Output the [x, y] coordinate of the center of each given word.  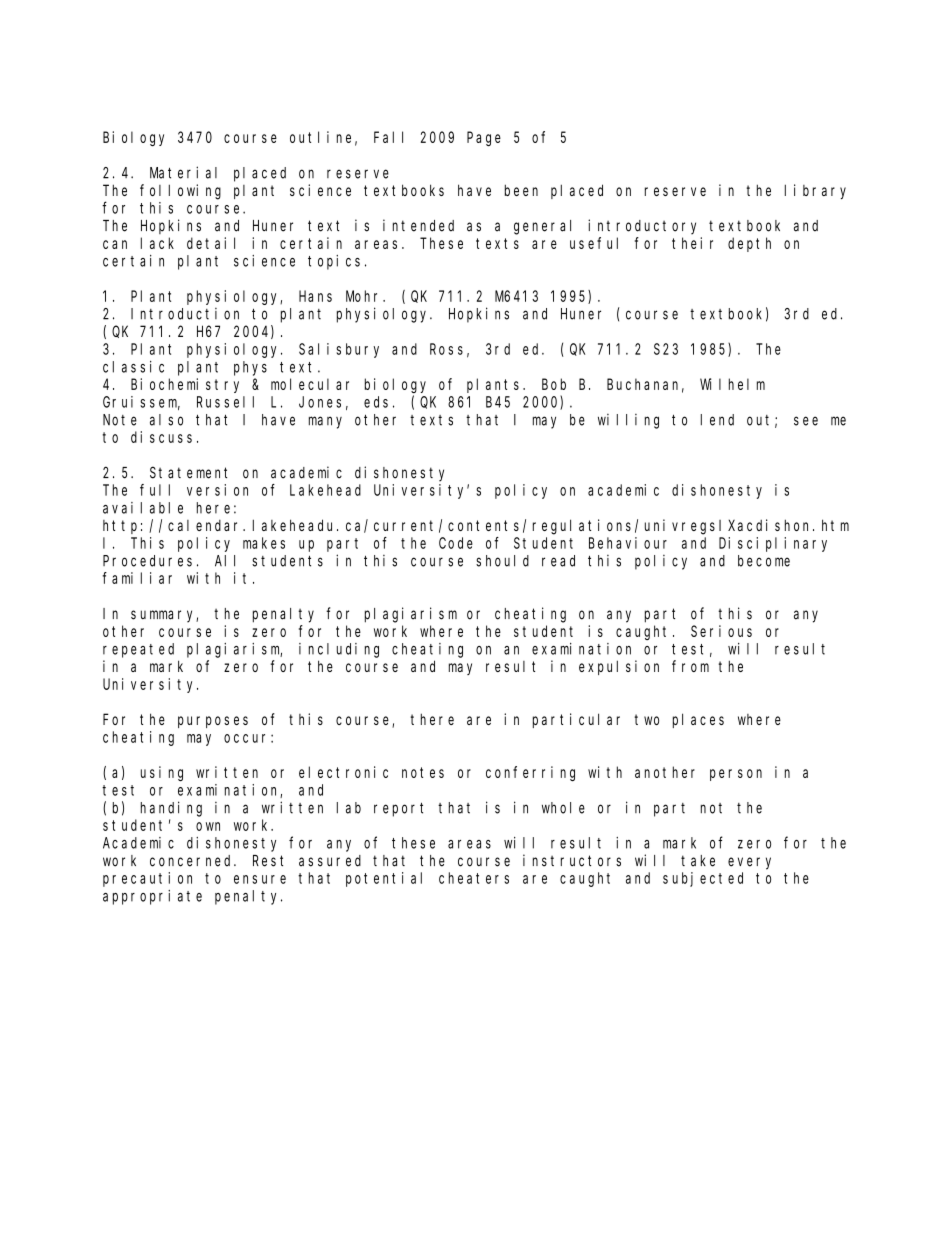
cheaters [474, 878]
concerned [192, 861]
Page [484, 139]
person [736, 775]
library [815, 191]
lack [157, 243]
